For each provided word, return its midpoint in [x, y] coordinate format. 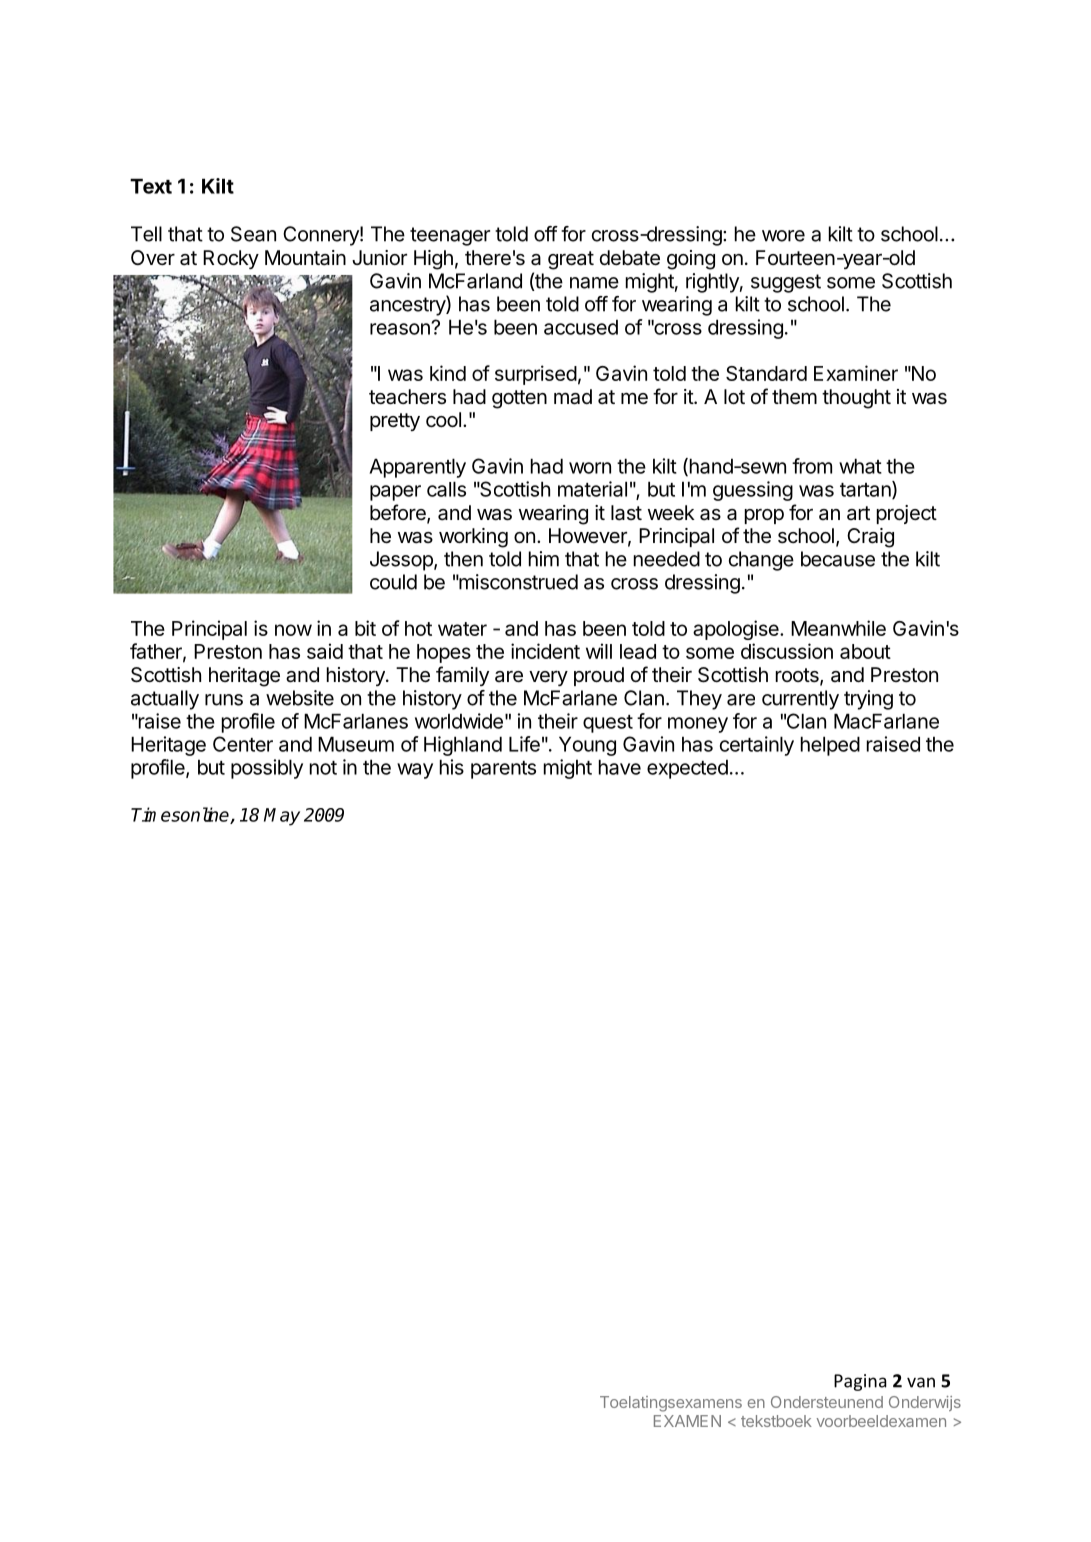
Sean [253, 234]
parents [503, 770]
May [282, 817]
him [544, 559]
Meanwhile [838, 628]
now [293, 630]
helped [830, 746]
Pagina [860, 1382]
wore [783, 236]
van [921, 1382]
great [571, 260]
